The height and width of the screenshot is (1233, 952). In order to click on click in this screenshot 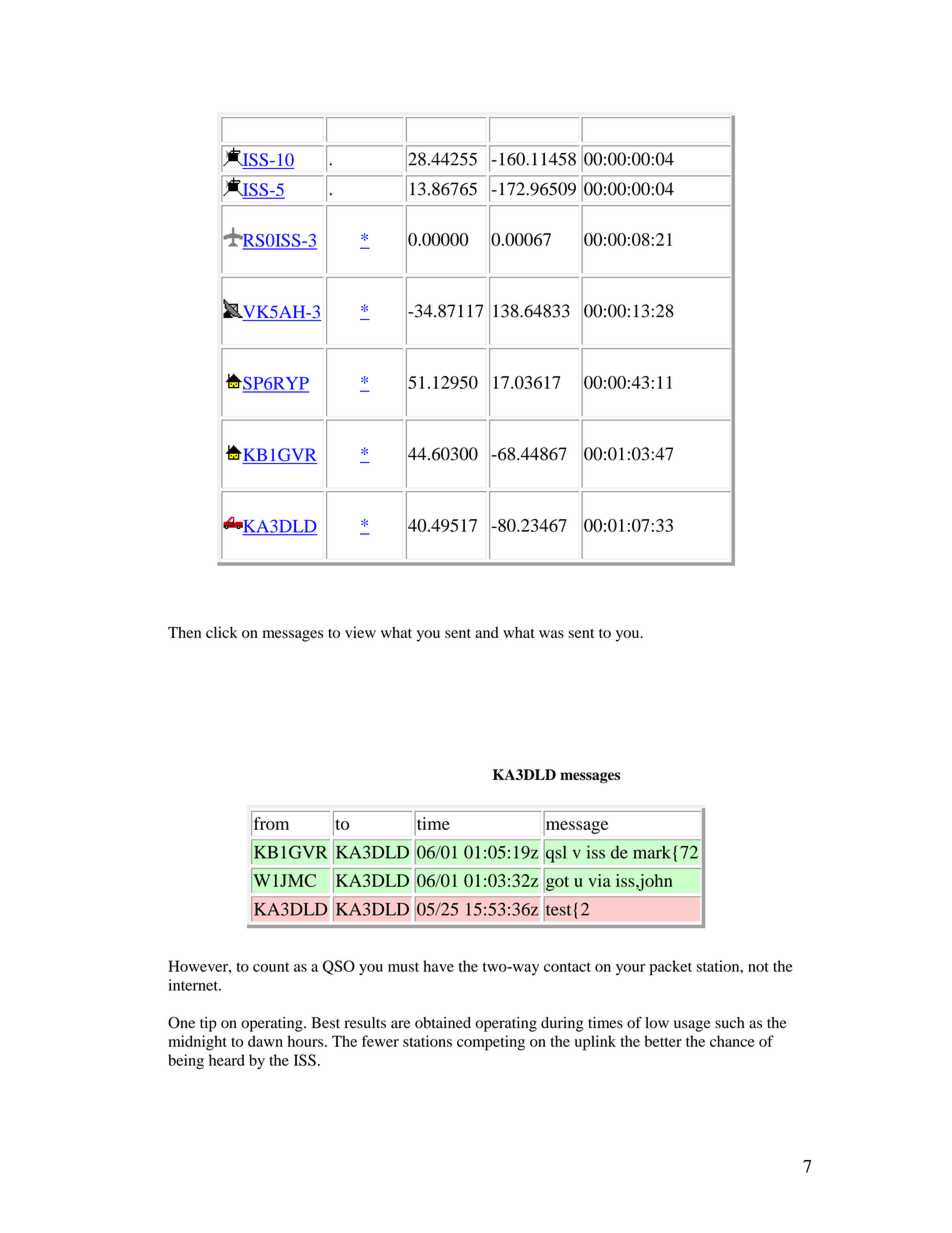, I will do `click(222, 632)`.
